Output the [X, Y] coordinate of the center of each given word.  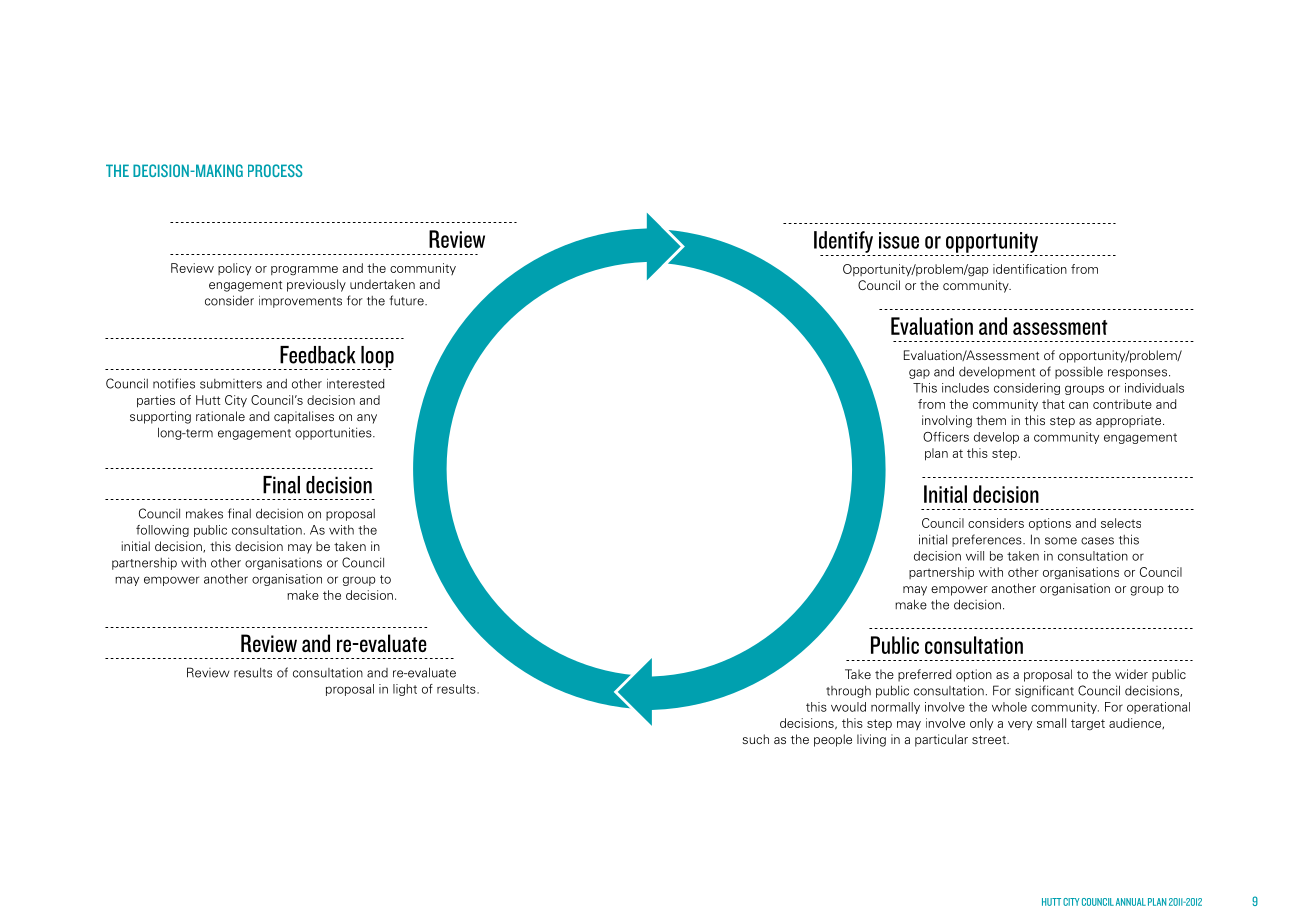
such [755, 739]
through [848, 692]
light [405, 690]
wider [1131, 674]
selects [1121, 523]
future [408, 300]
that [1053, 404]
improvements [300, 302]
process [275, 170]
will [975, 556]
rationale [220, 416]
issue [899, 240]
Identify [843, 242]
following [162, 531]
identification [1030, 269]
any [367, 419]
